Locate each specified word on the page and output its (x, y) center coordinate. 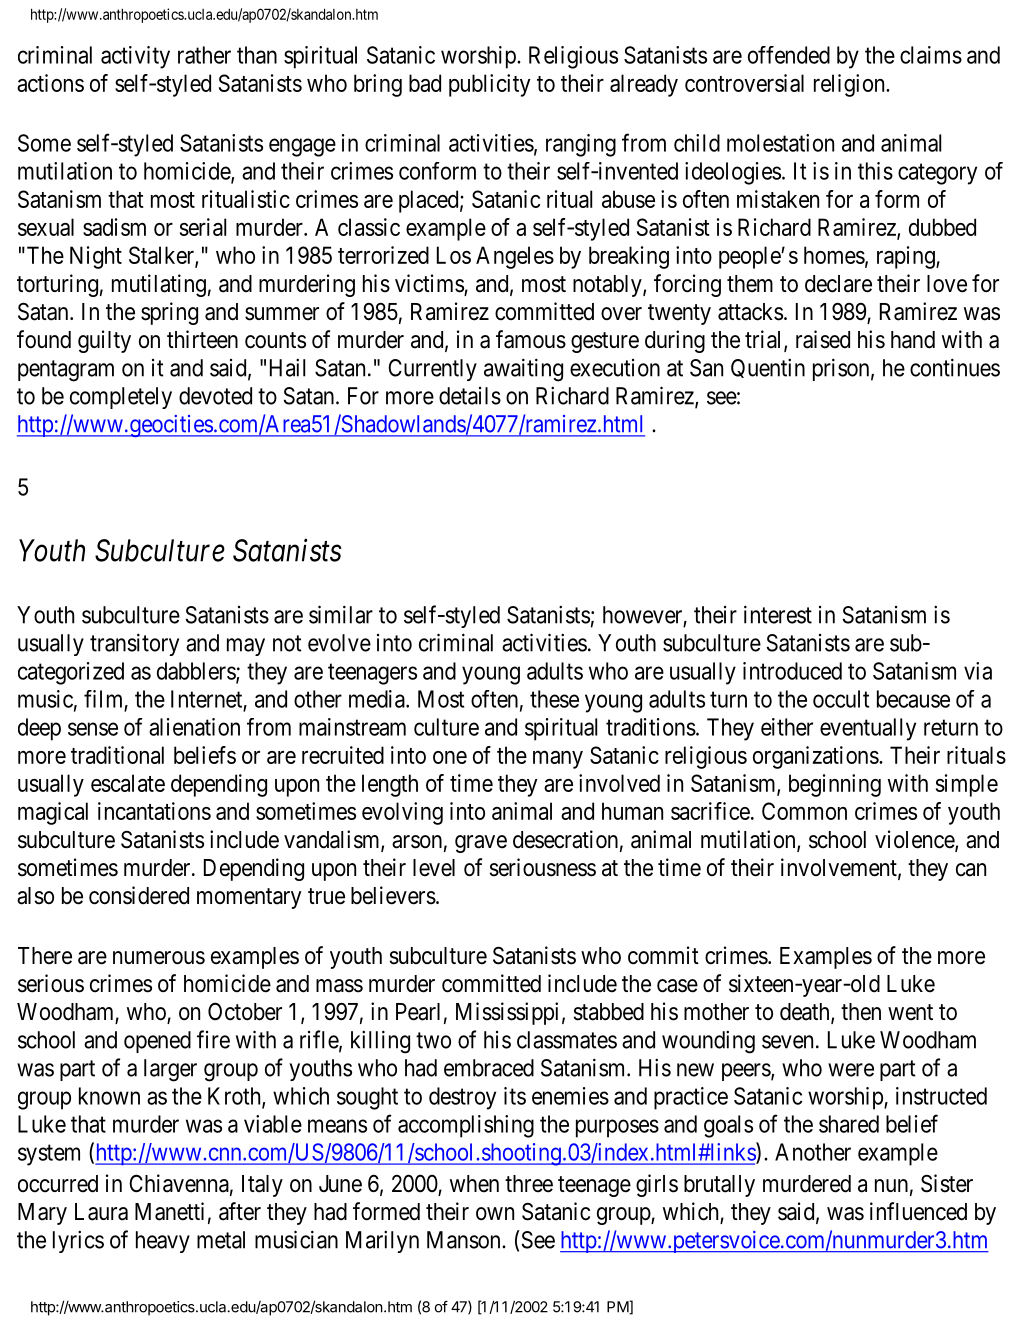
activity (135, 57)
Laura (101, 1212)
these (554, 699)
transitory (134, 644)
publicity (490, 85)
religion (850, 85)
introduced (792, 671)
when (474, 1184)
